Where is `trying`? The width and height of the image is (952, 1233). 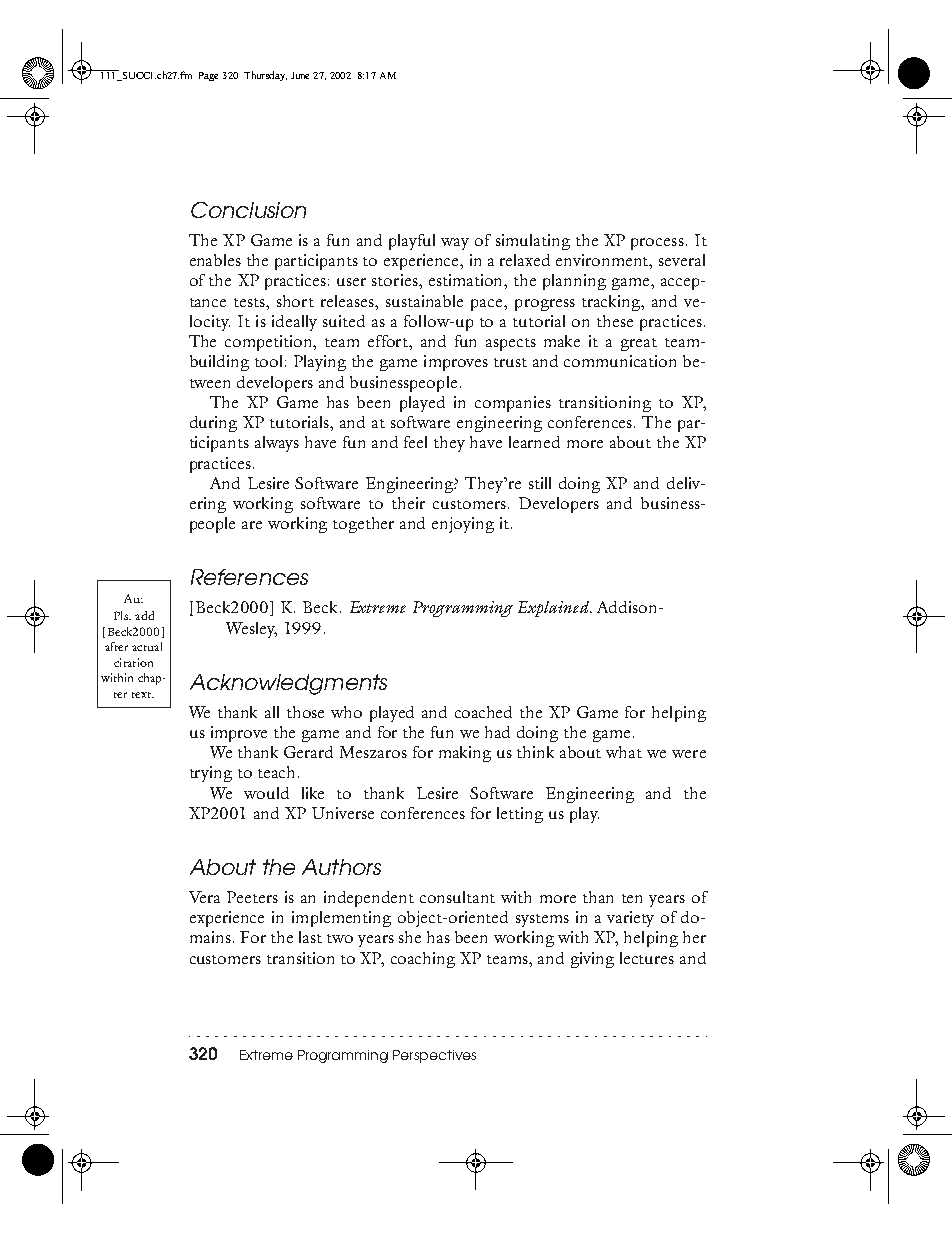 trying is located at coordinates (211, 774).
